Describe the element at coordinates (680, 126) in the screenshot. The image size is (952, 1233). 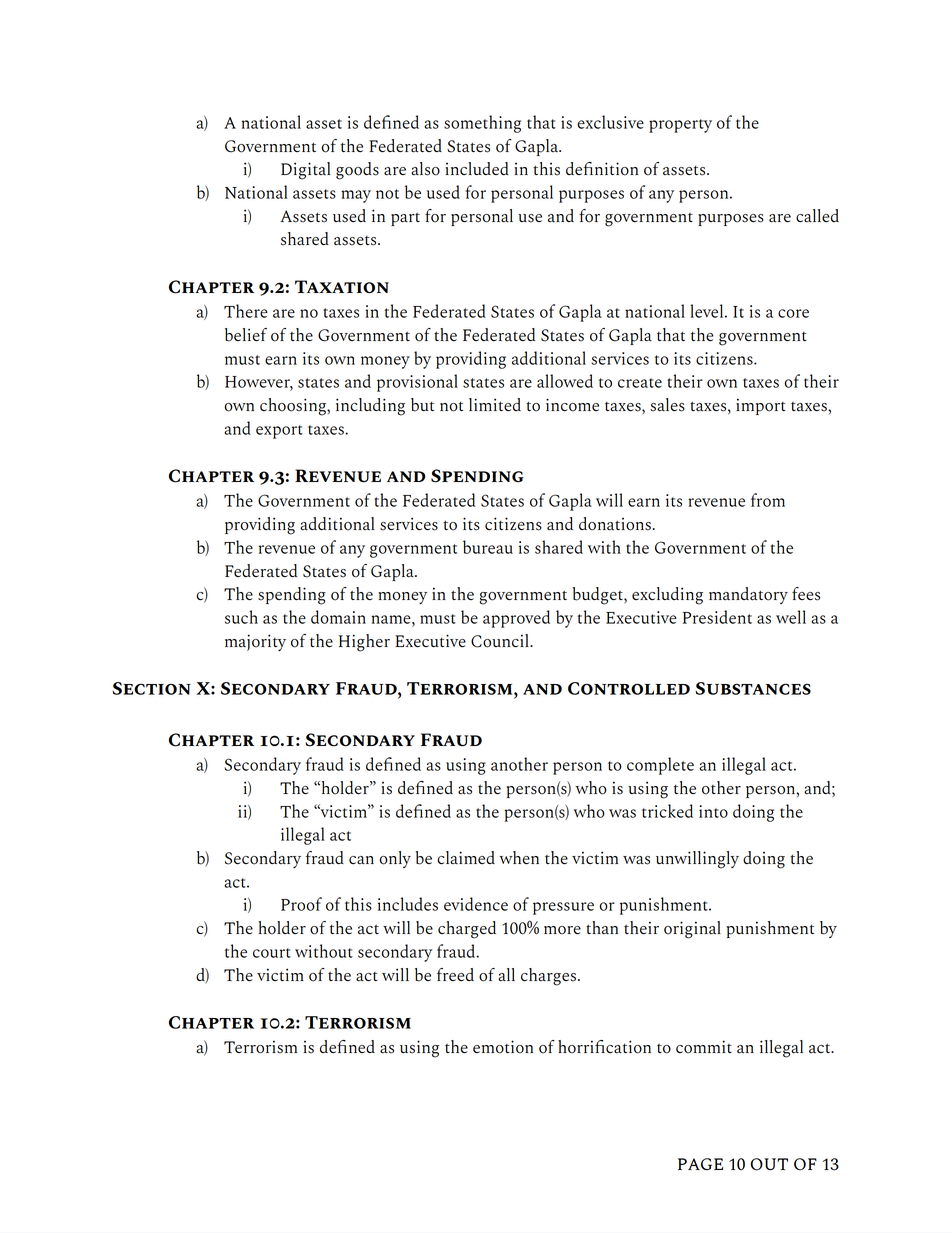
I see `property` at that location.
